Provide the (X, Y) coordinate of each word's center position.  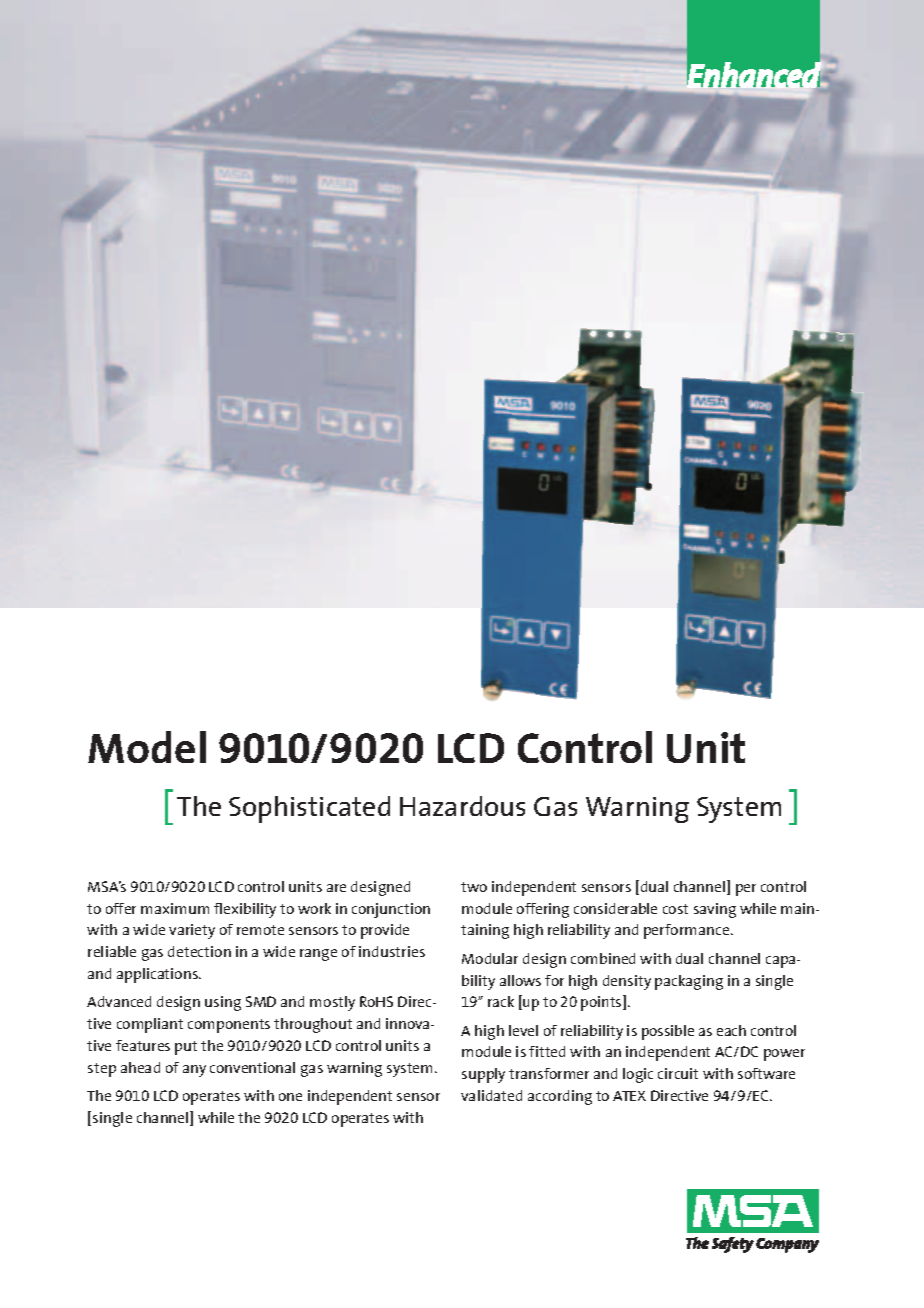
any (194, 1071)
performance (688, 931)
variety (192, 931)
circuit (678, 1073)
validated (491, 1095)
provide (385, 931)
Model (147, 747)
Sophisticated (309, 809)
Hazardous (462, 806)
